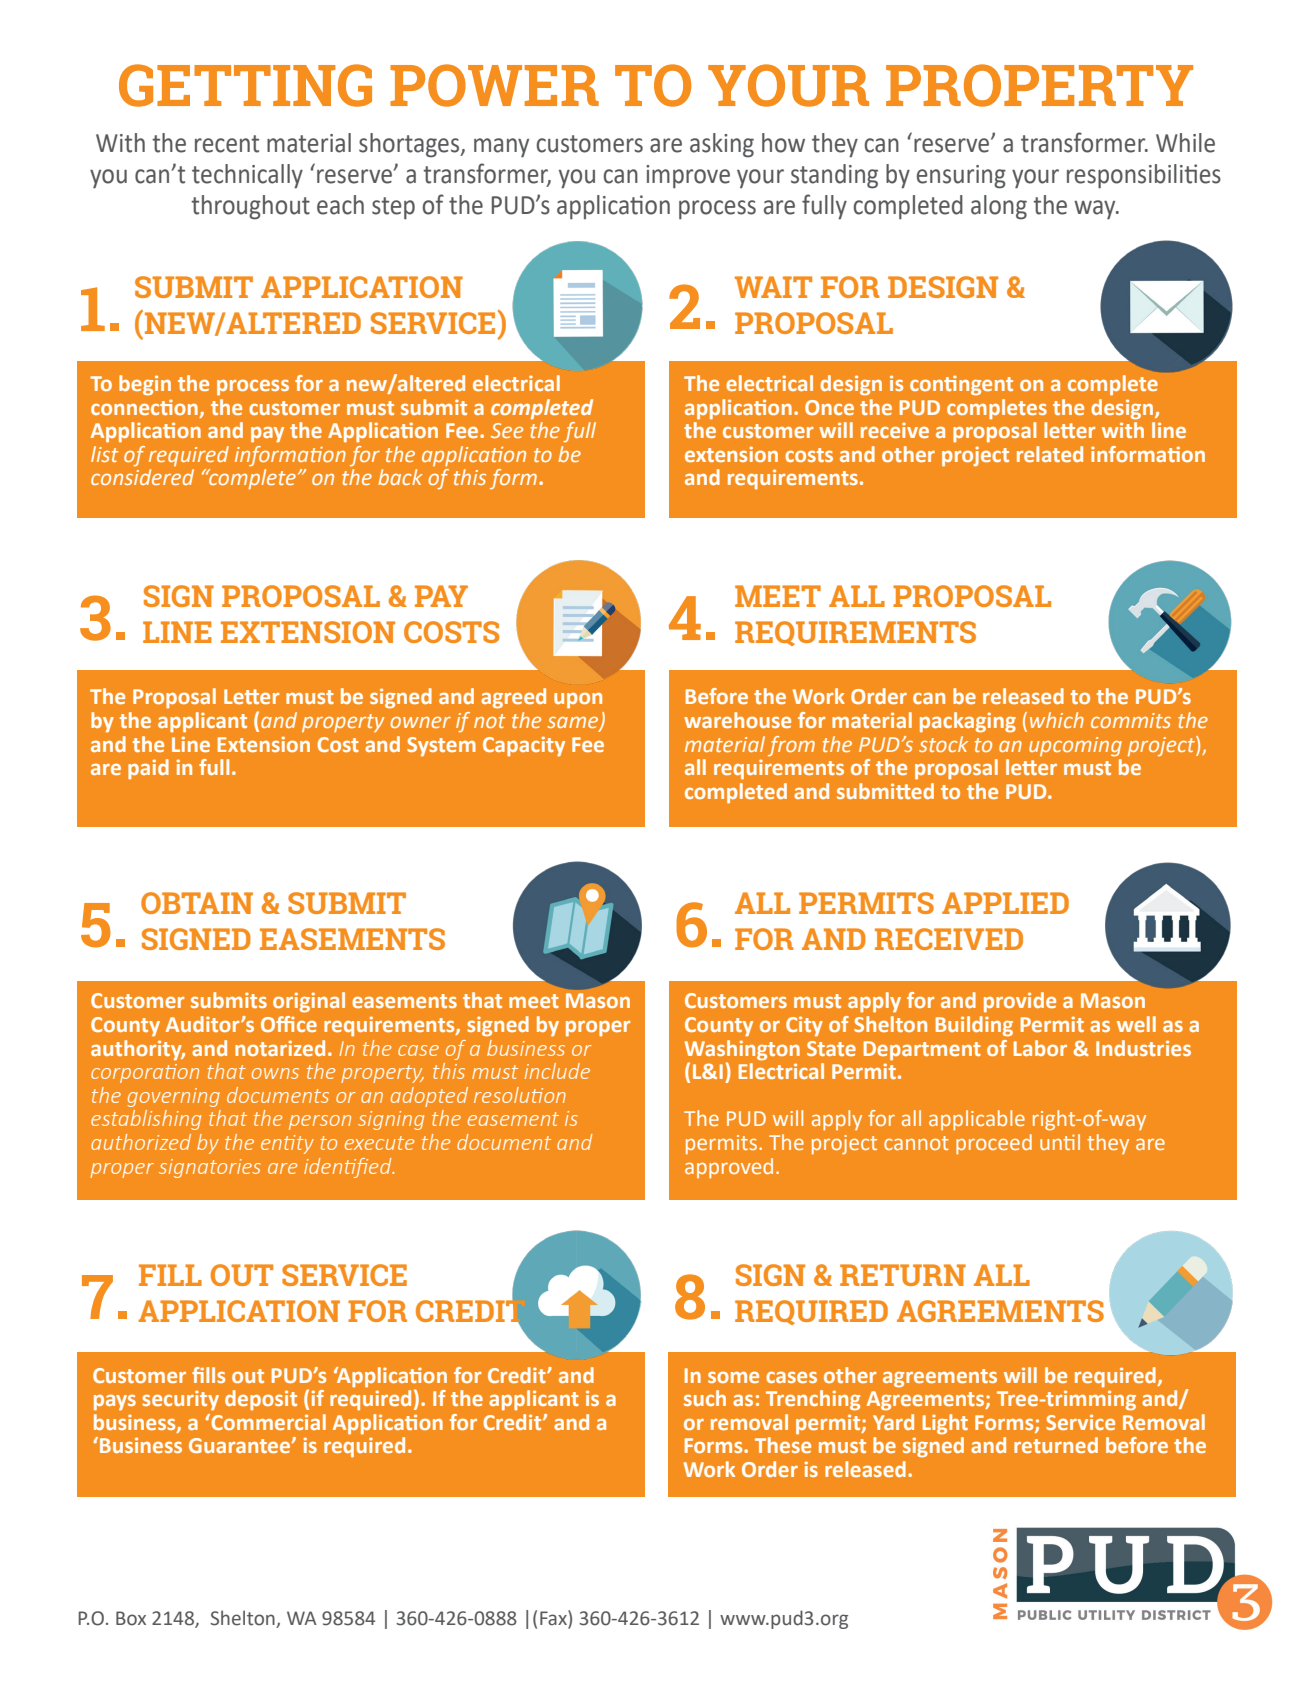 The height and width of the screenshot is (1698, 1312). I want to click on Box, so click(131, 1618).
